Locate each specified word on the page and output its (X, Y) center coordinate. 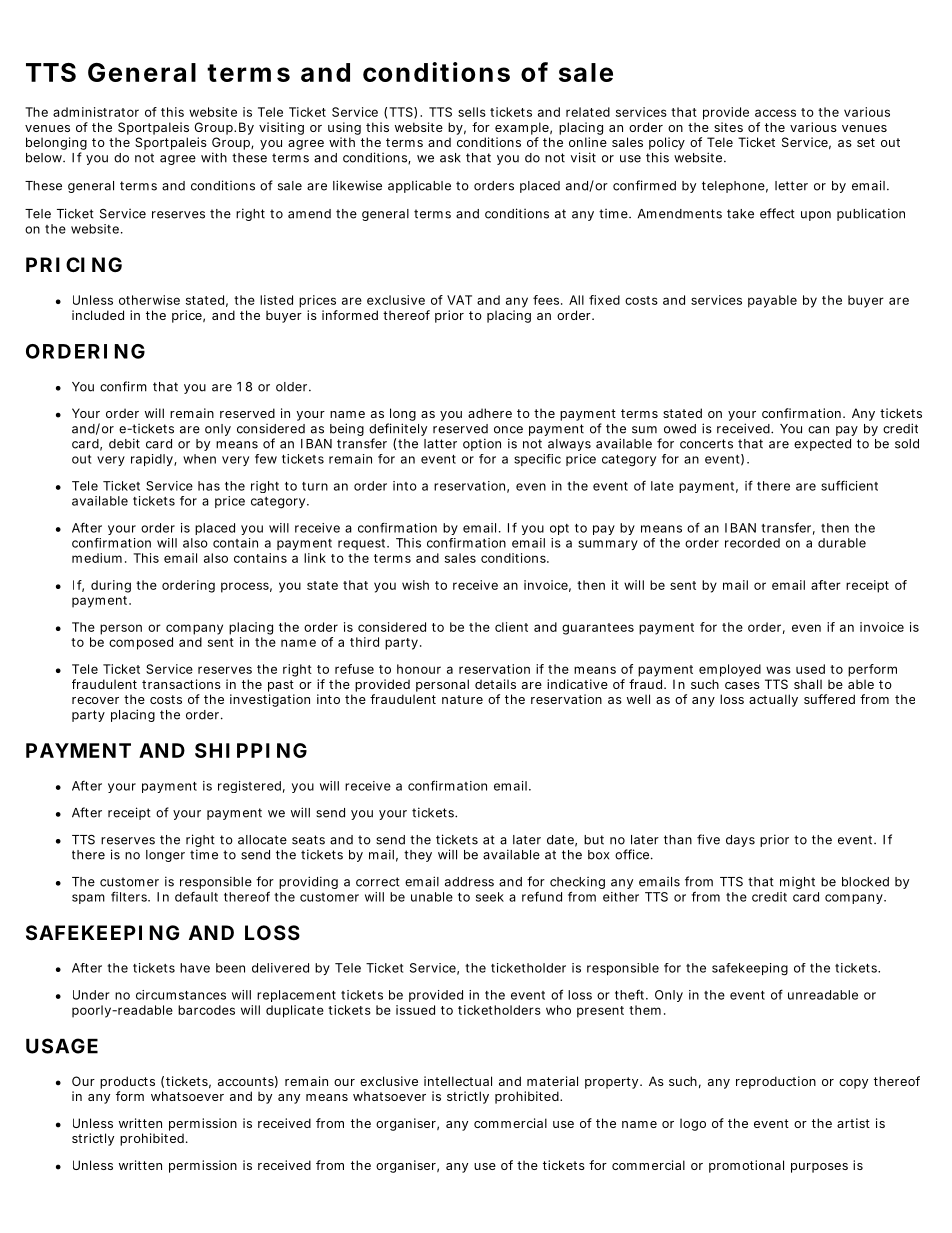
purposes (819, 1168)
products (127, 1082)
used (810, 669)
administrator (96, 112)
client (511, 627)
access (775, 113)
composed (141, 643)
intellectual (458, 1081)
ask (450, 158)
